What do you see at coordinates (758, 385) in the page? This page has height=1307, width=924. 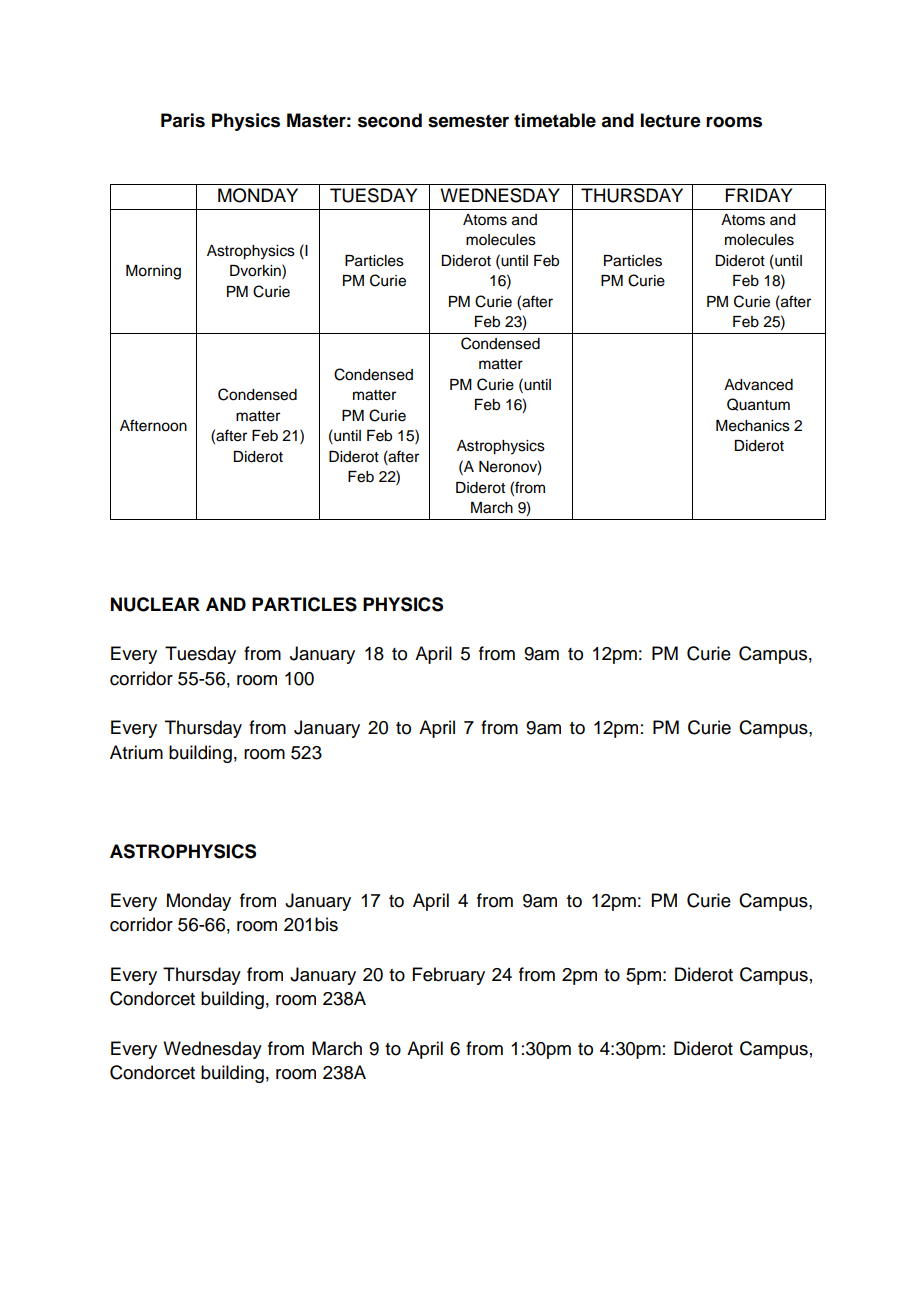 I see `Advanced` at bounding box center [758, 385].
